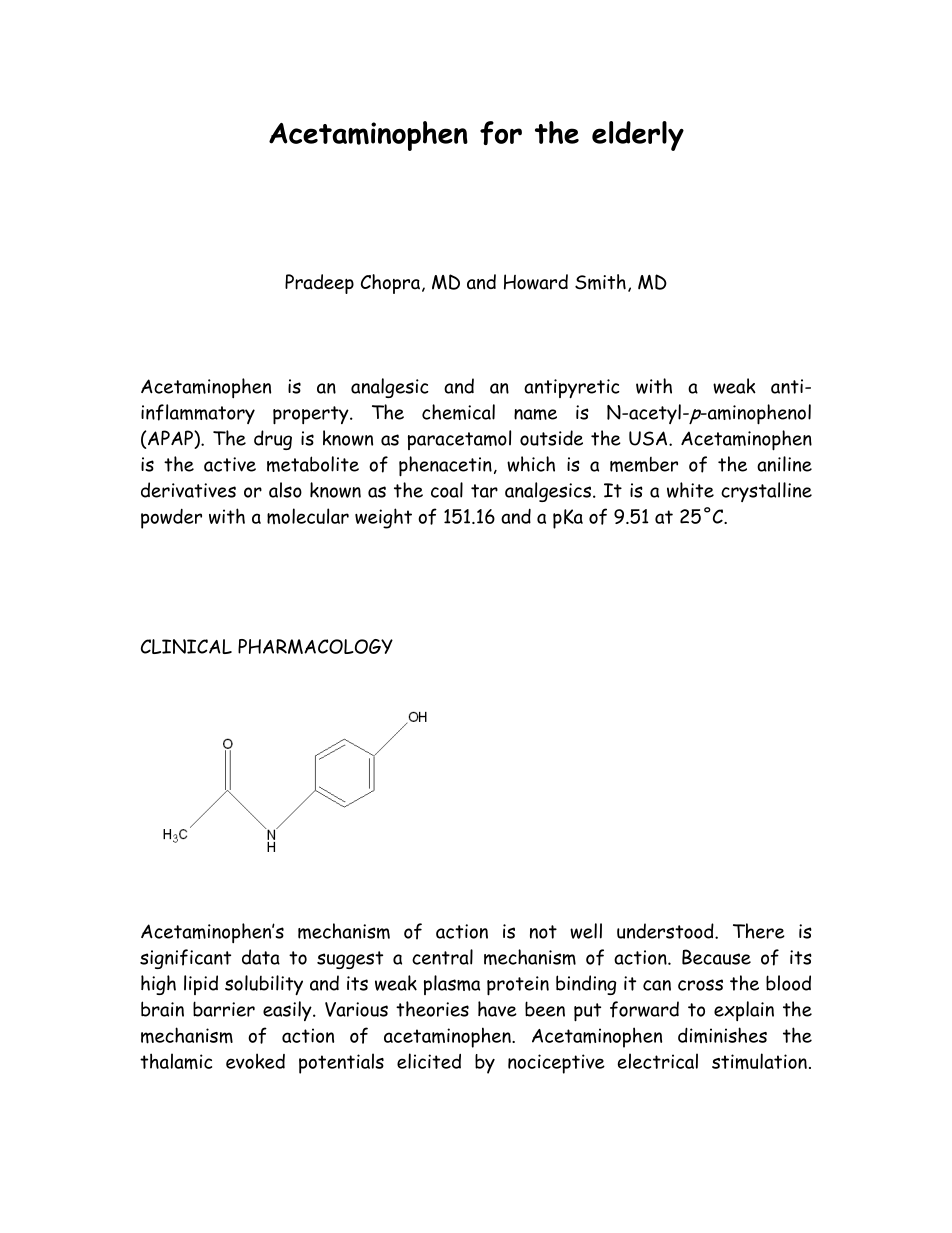 The width and height of the screenshot is (952, 1233). I want to click on CLINICAL, so click(186, 646).
